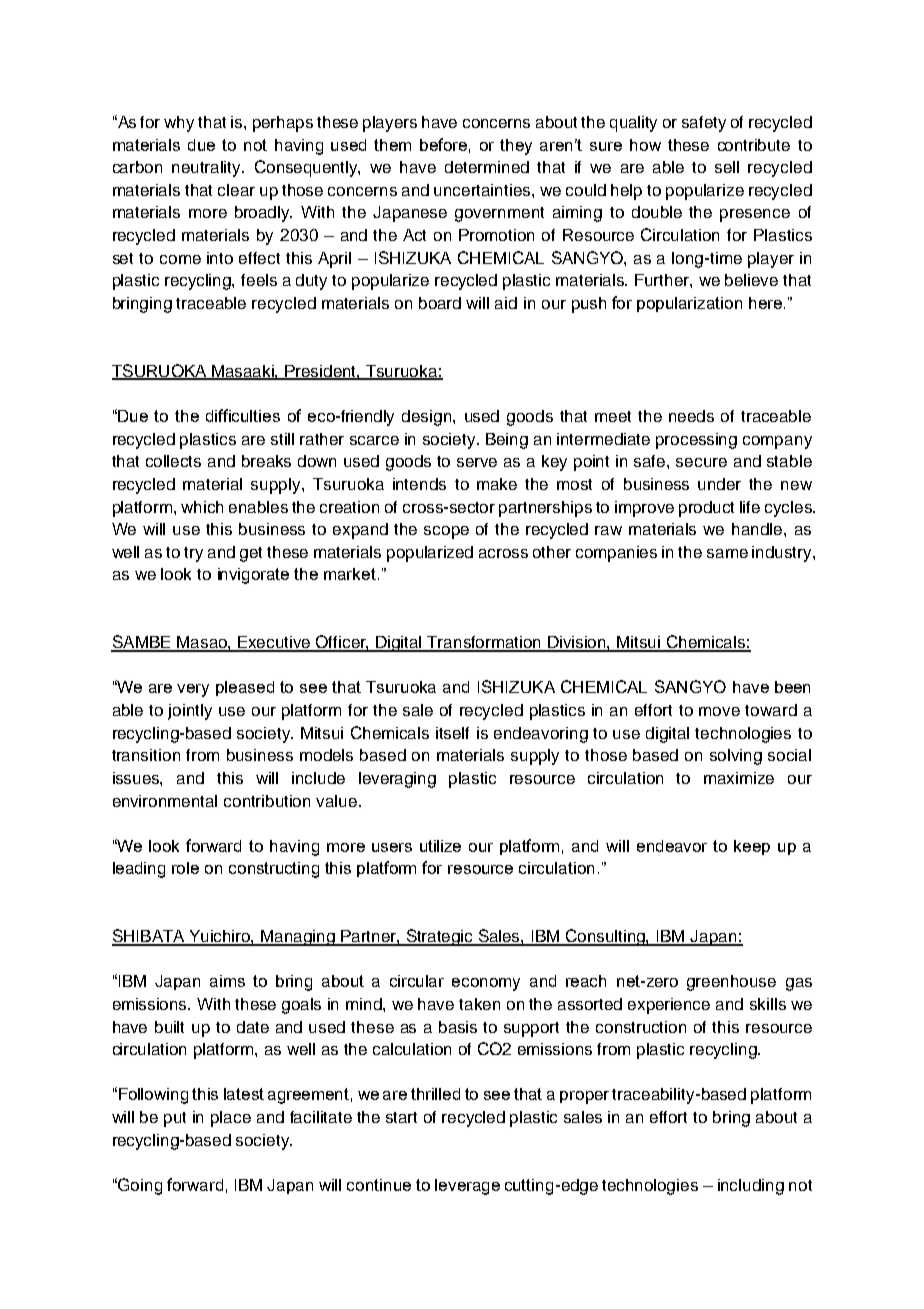 The width and height of the screenshot is (924, 1309). I want to click on leverage, so click(467, 1187).
